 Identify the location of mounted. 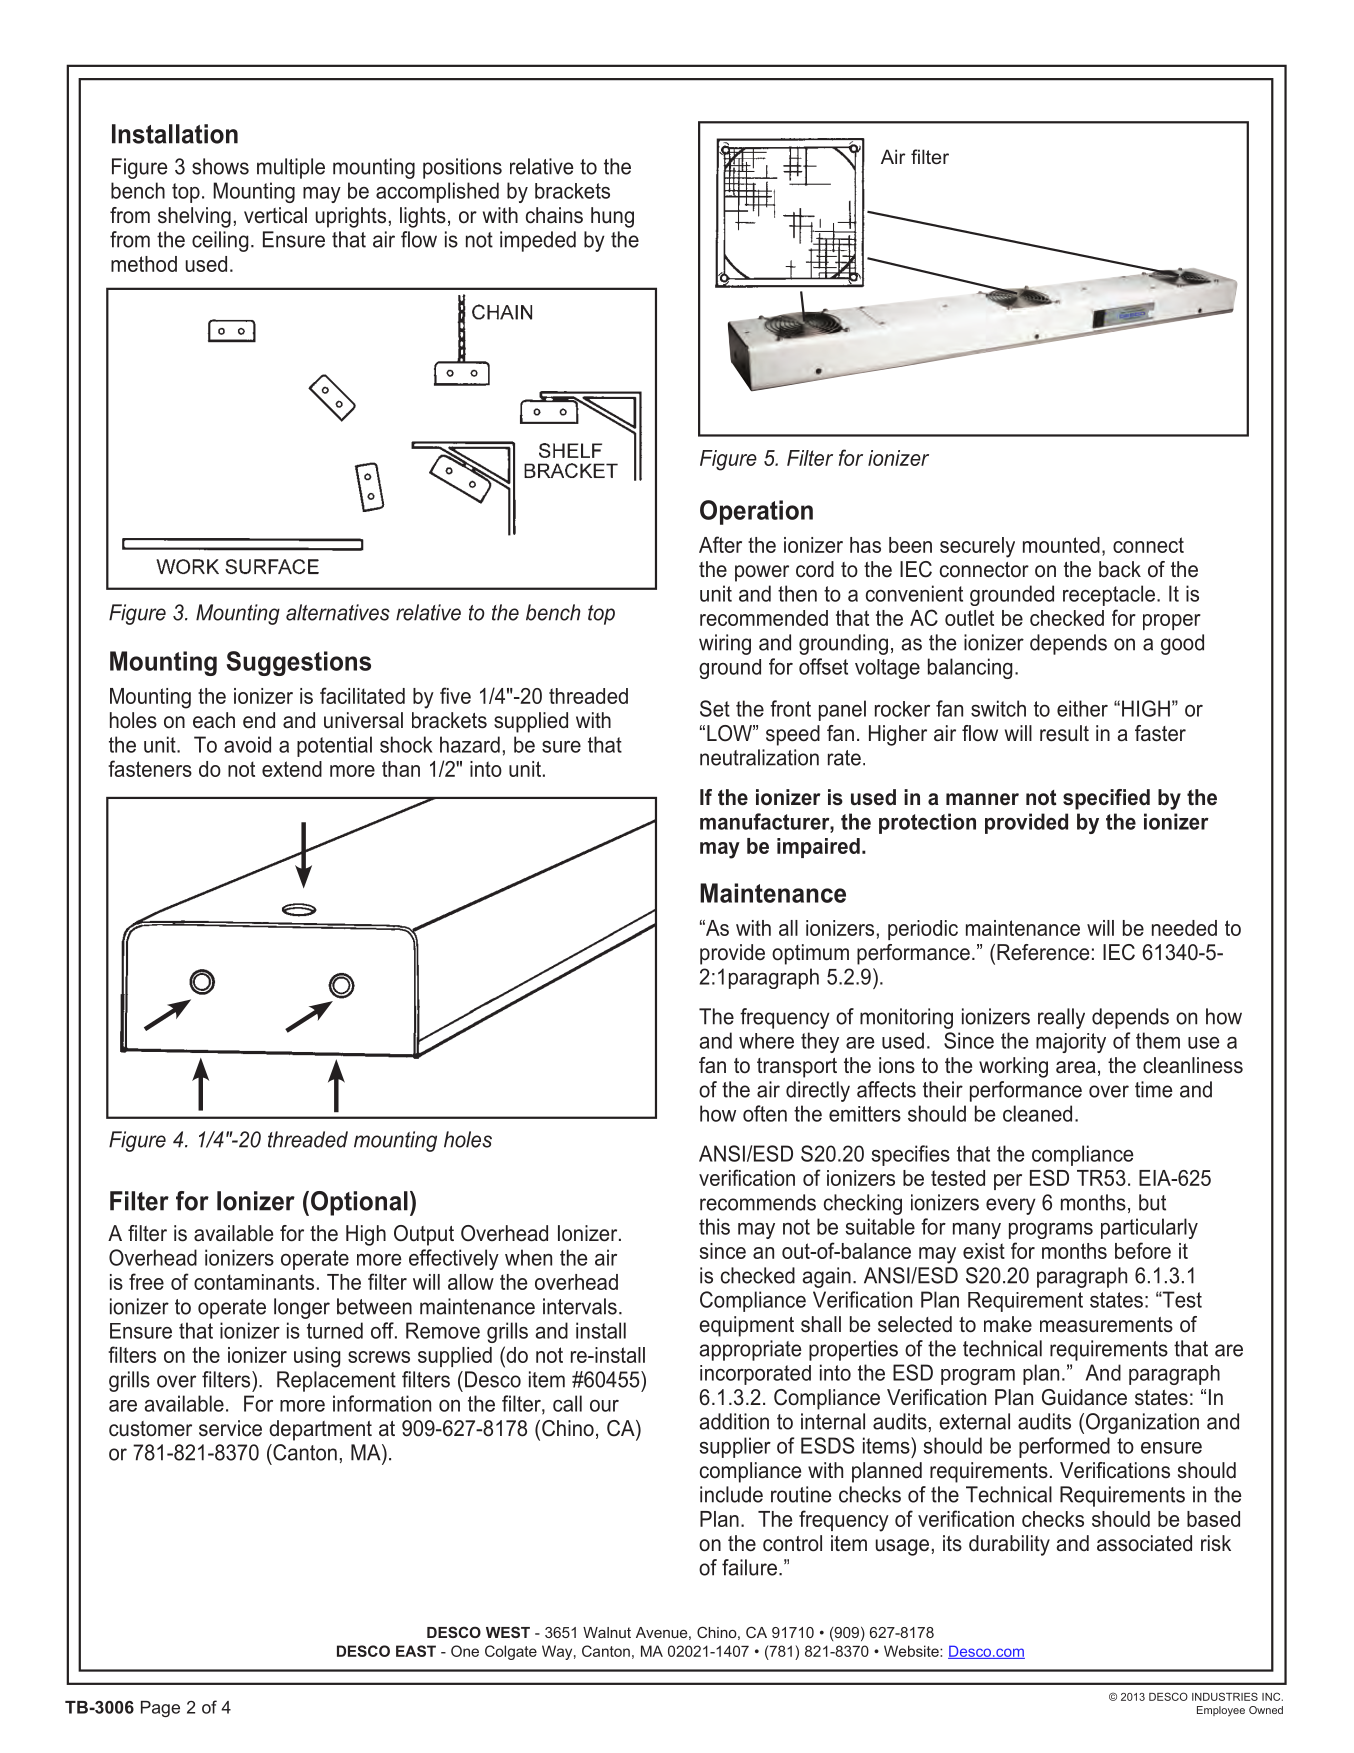
(1061, 545).
